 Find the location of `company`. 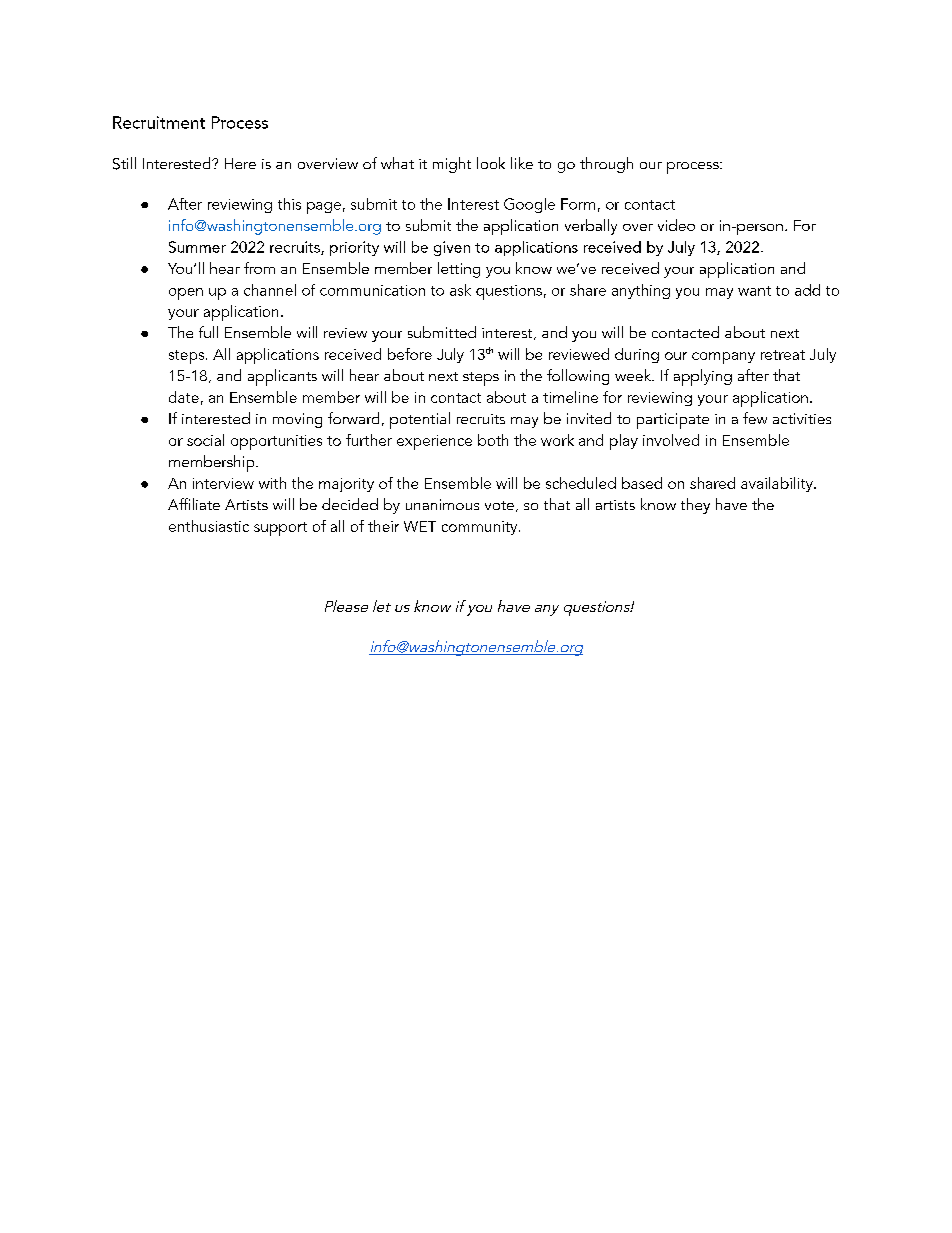

company is located at coordinates (723, 358).
